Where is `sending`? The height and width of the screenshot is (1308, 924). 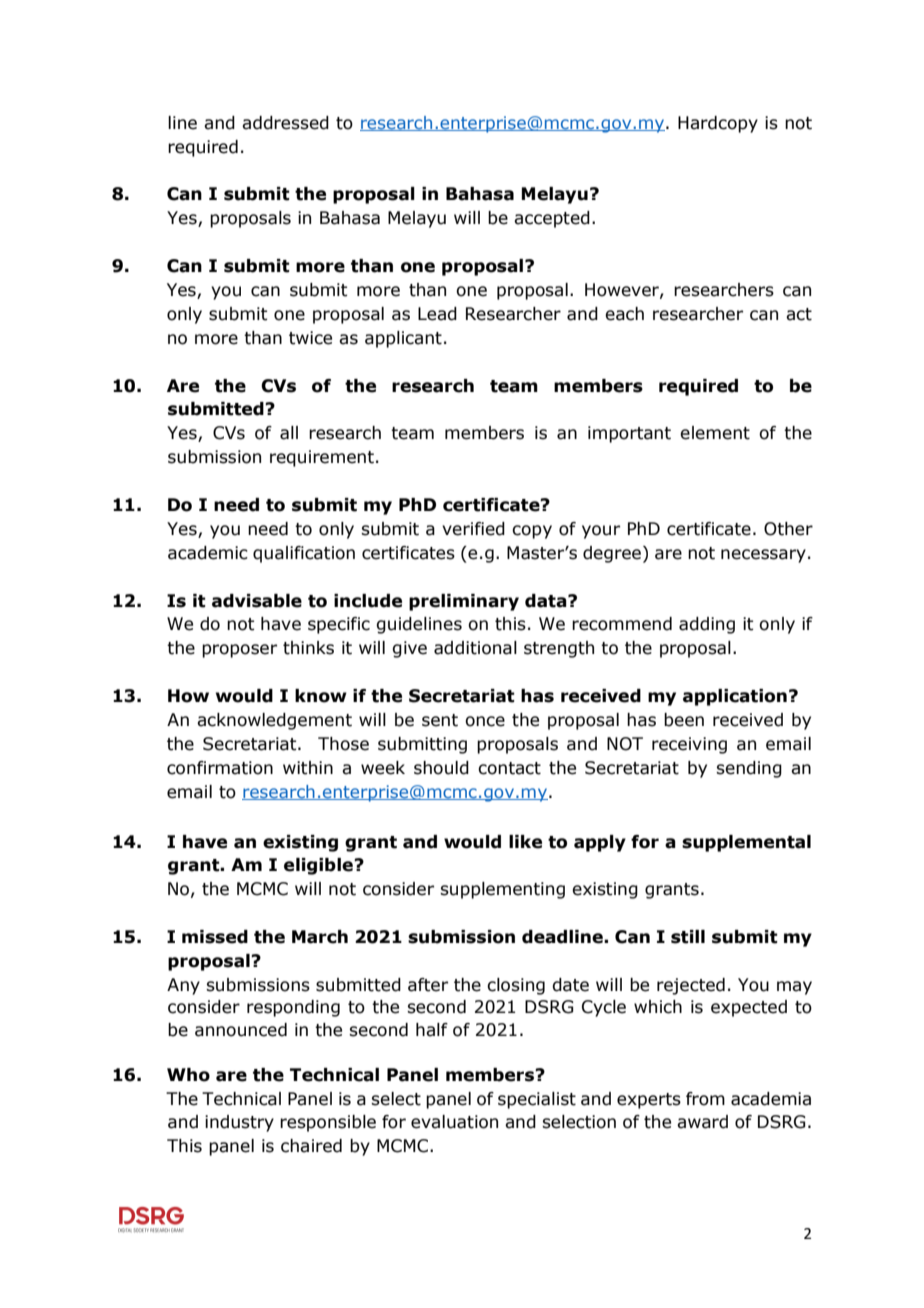 sending is located at coordinates (749, 769).
